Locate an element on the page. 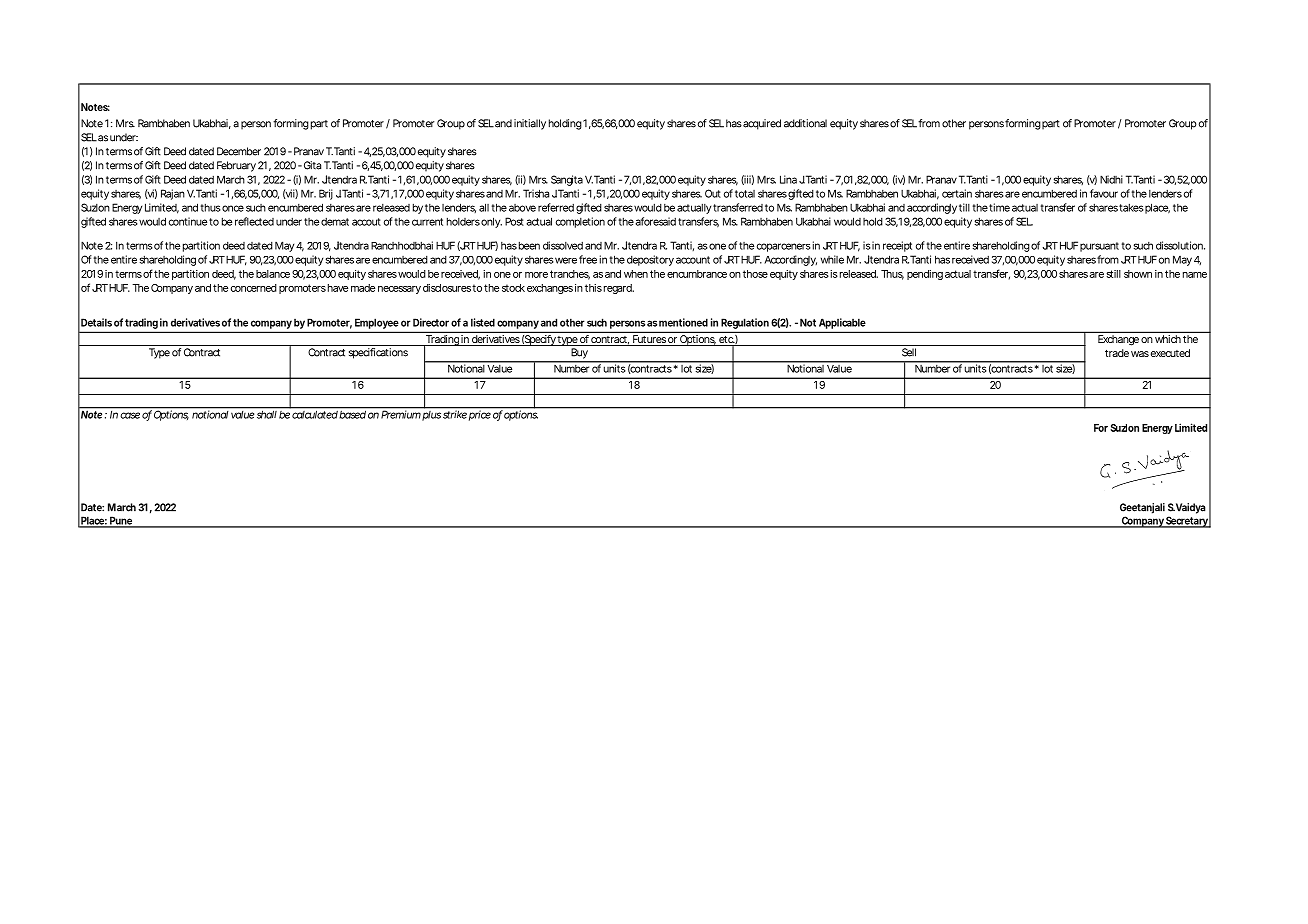  acquired is located at coordinates (762, 124).
